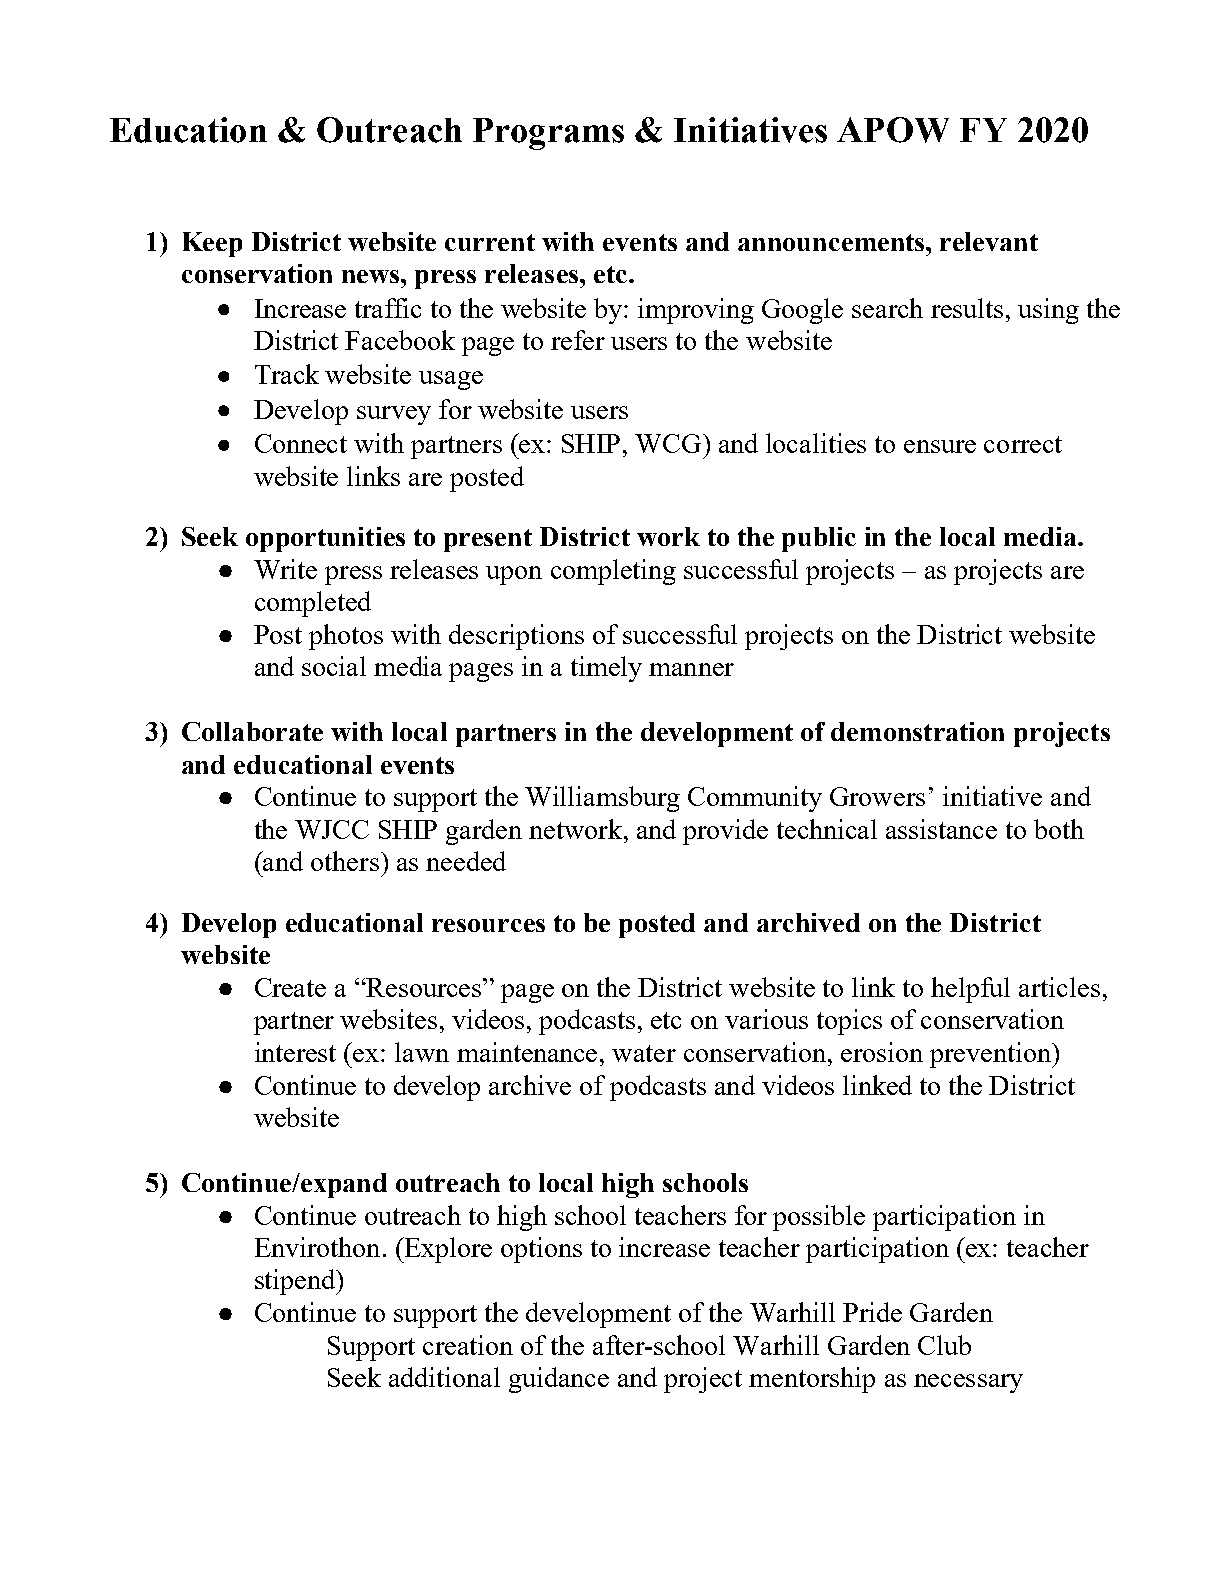 This image has width=1232, height=1594. I want to click on guidance, so click(559, 1380).
